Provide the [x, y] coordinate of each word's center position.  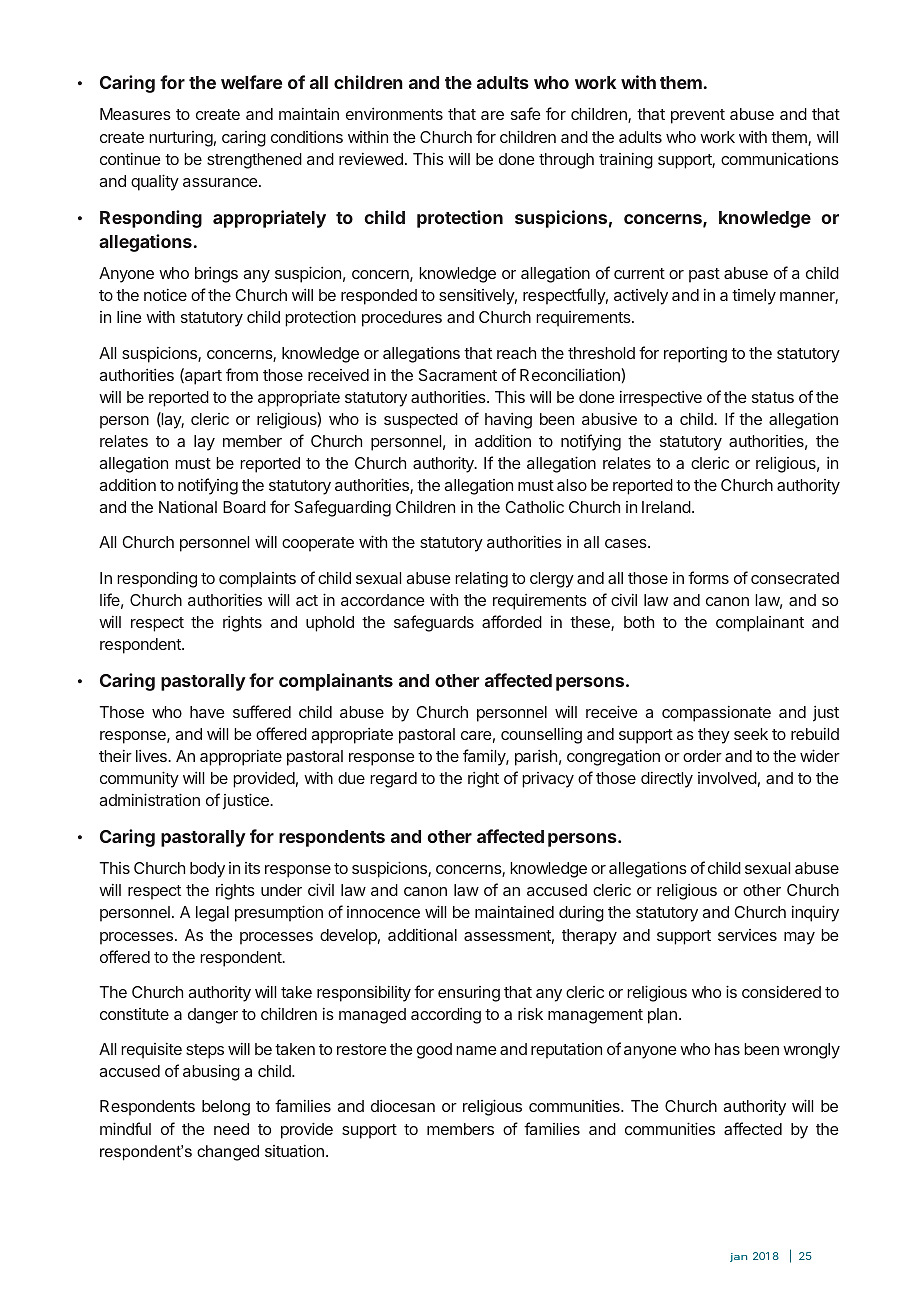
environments [394, 114]
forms [708, 577]
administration [149, 799]
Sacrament [458, 375]
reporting [695, 354]
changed [228, 1153]
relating [481, 580]
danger [213, 1016]
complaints [257, 580]
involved [727, 778]
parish [536, 758]
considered [781, 992]
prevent [698, 116]
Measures [135, 114]
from [242, 374]
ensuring [469, 994]
